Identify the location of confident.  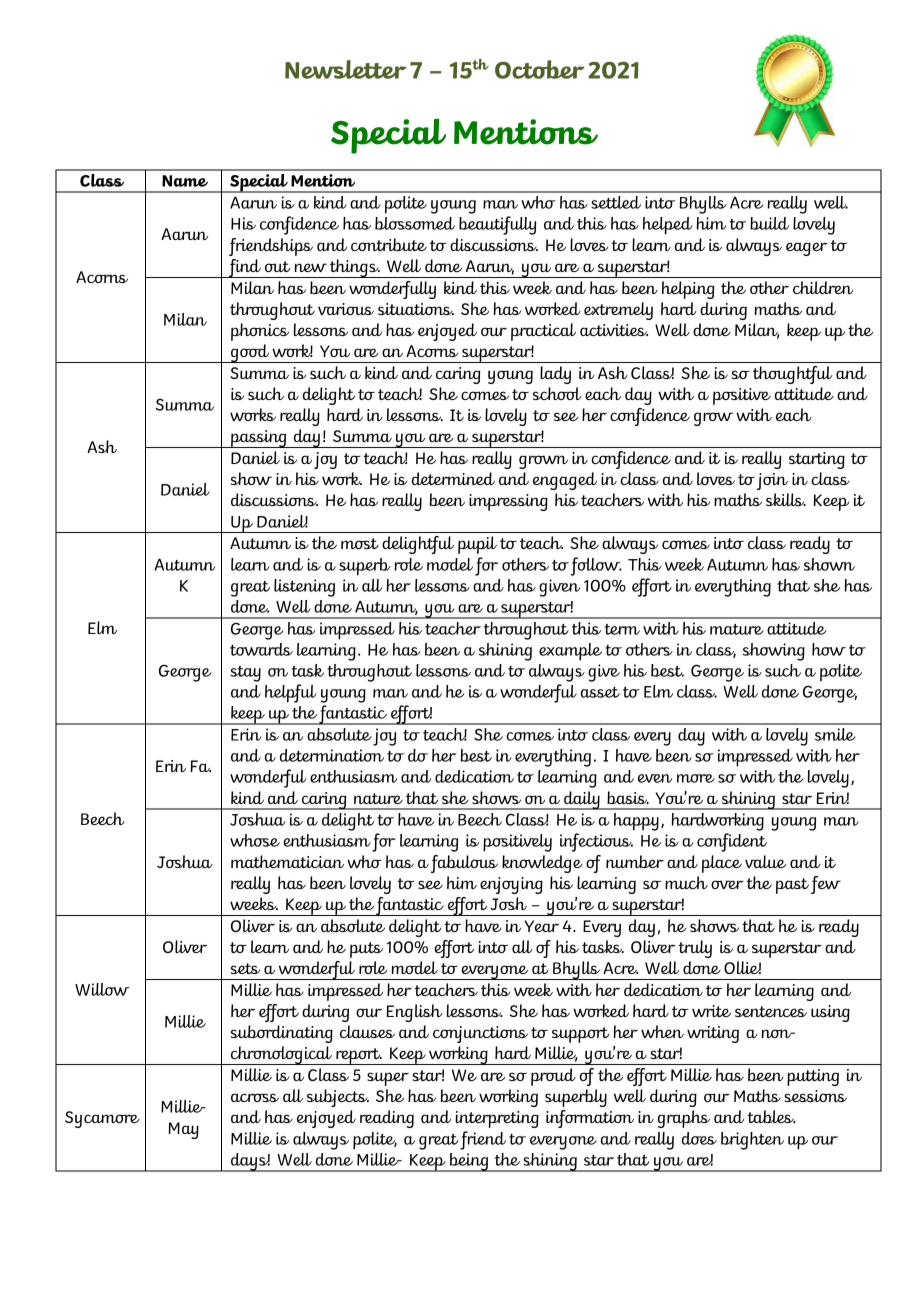
(732, 842).
